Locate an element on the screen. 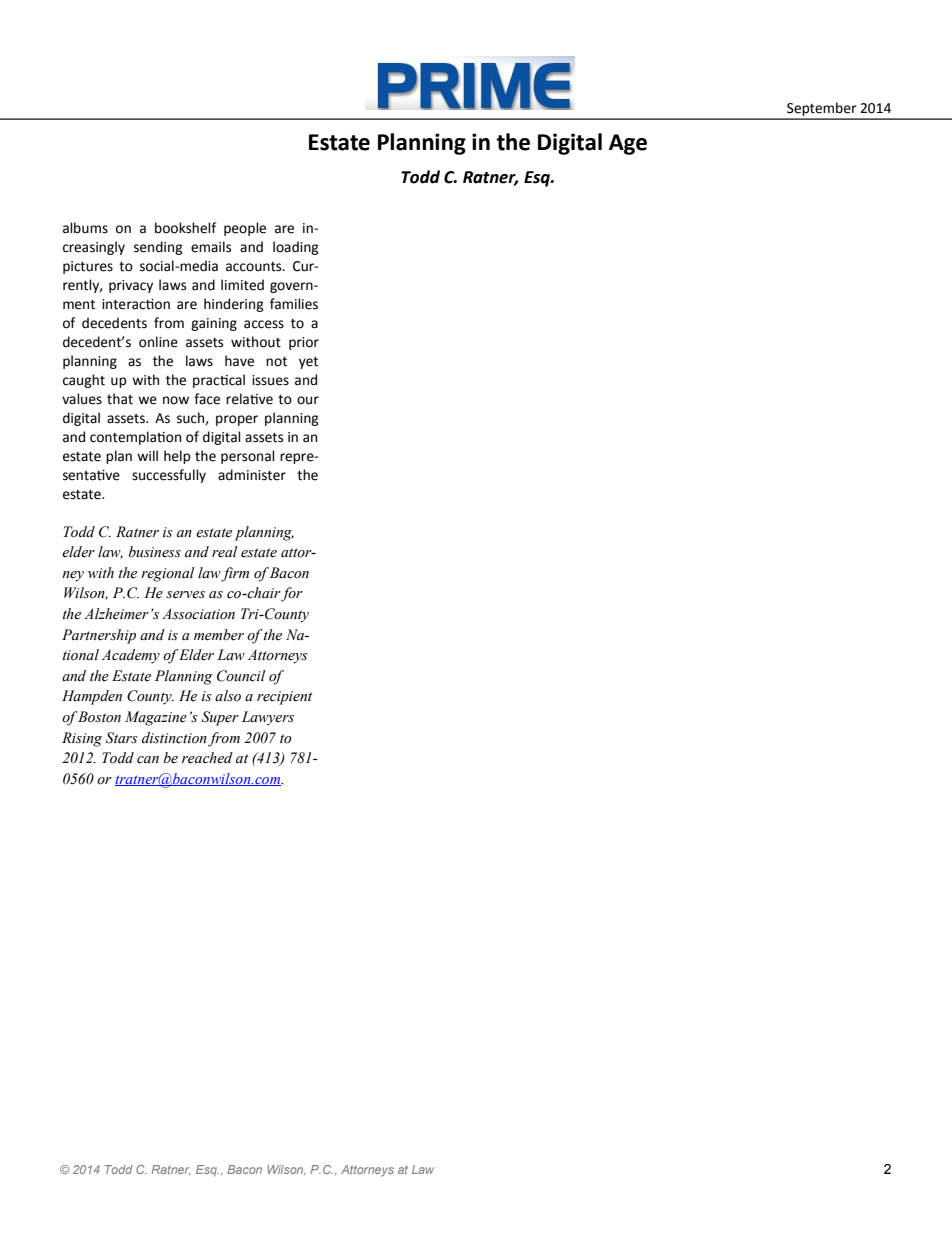 This screenshot has width=952, height=1233. Age is located at coordinates (628, 144).
